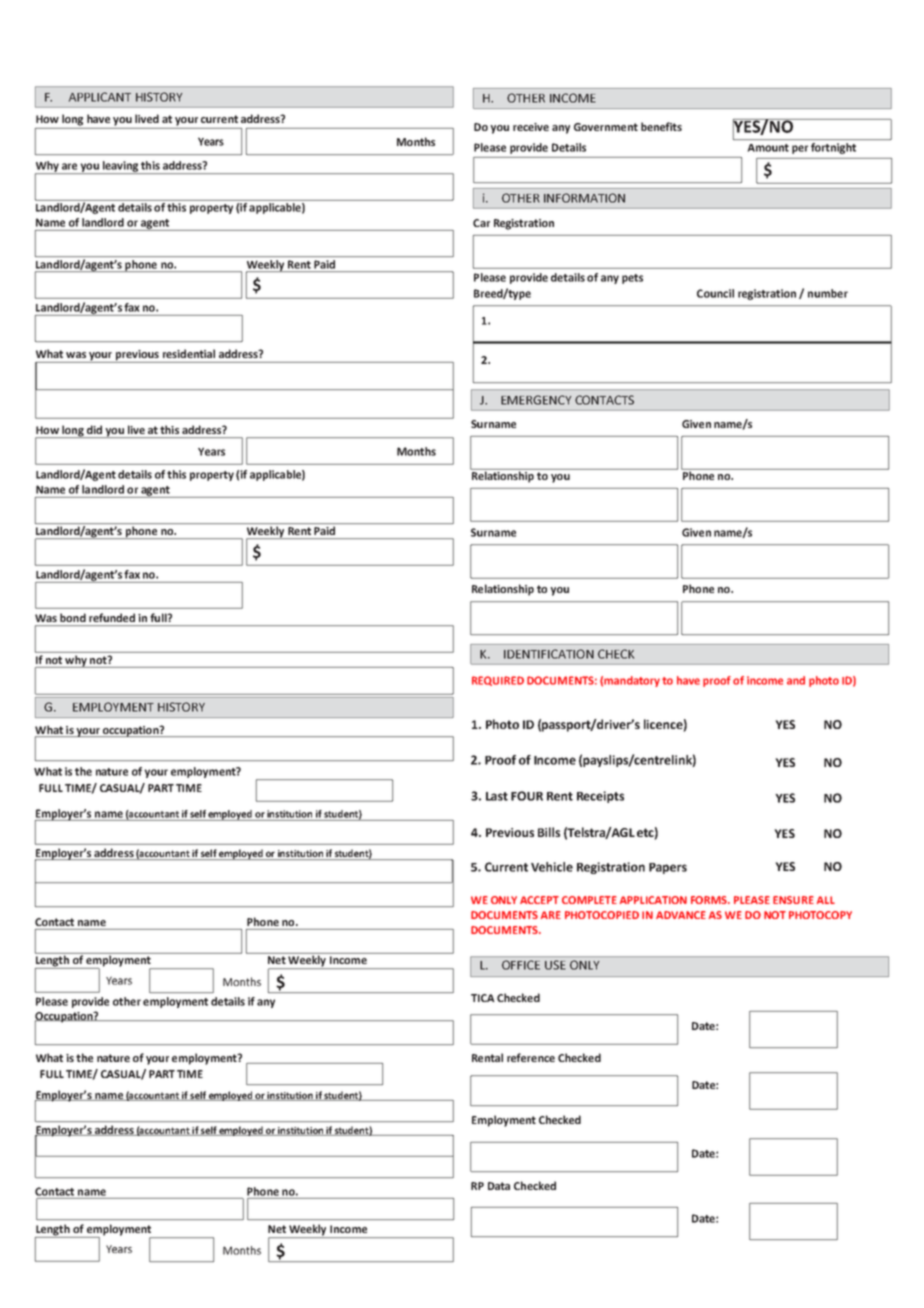 The image size is (924, 1308). What do you see at coordinates (120, 167) in the image?
I see `leaving` at bounding box center [120, 167].
